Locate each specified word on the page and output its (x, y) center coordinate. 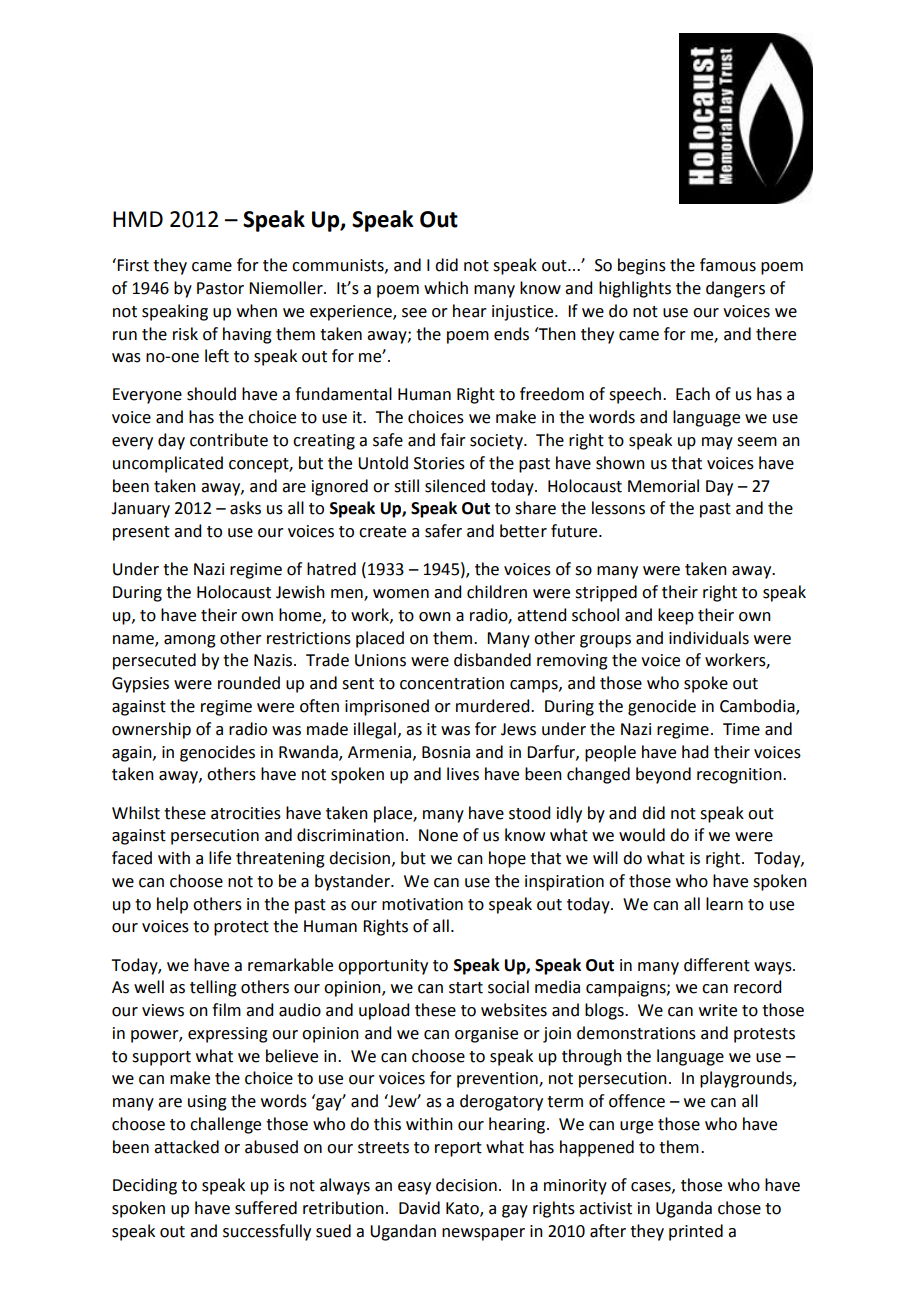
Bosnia (446, 752)
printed (696, 1232)
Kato (463, 1209)
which (446, 288)
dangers (735, 289)
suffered (266, 1208)
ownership (151, 730)
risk (185, 334)
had (695, 752)
